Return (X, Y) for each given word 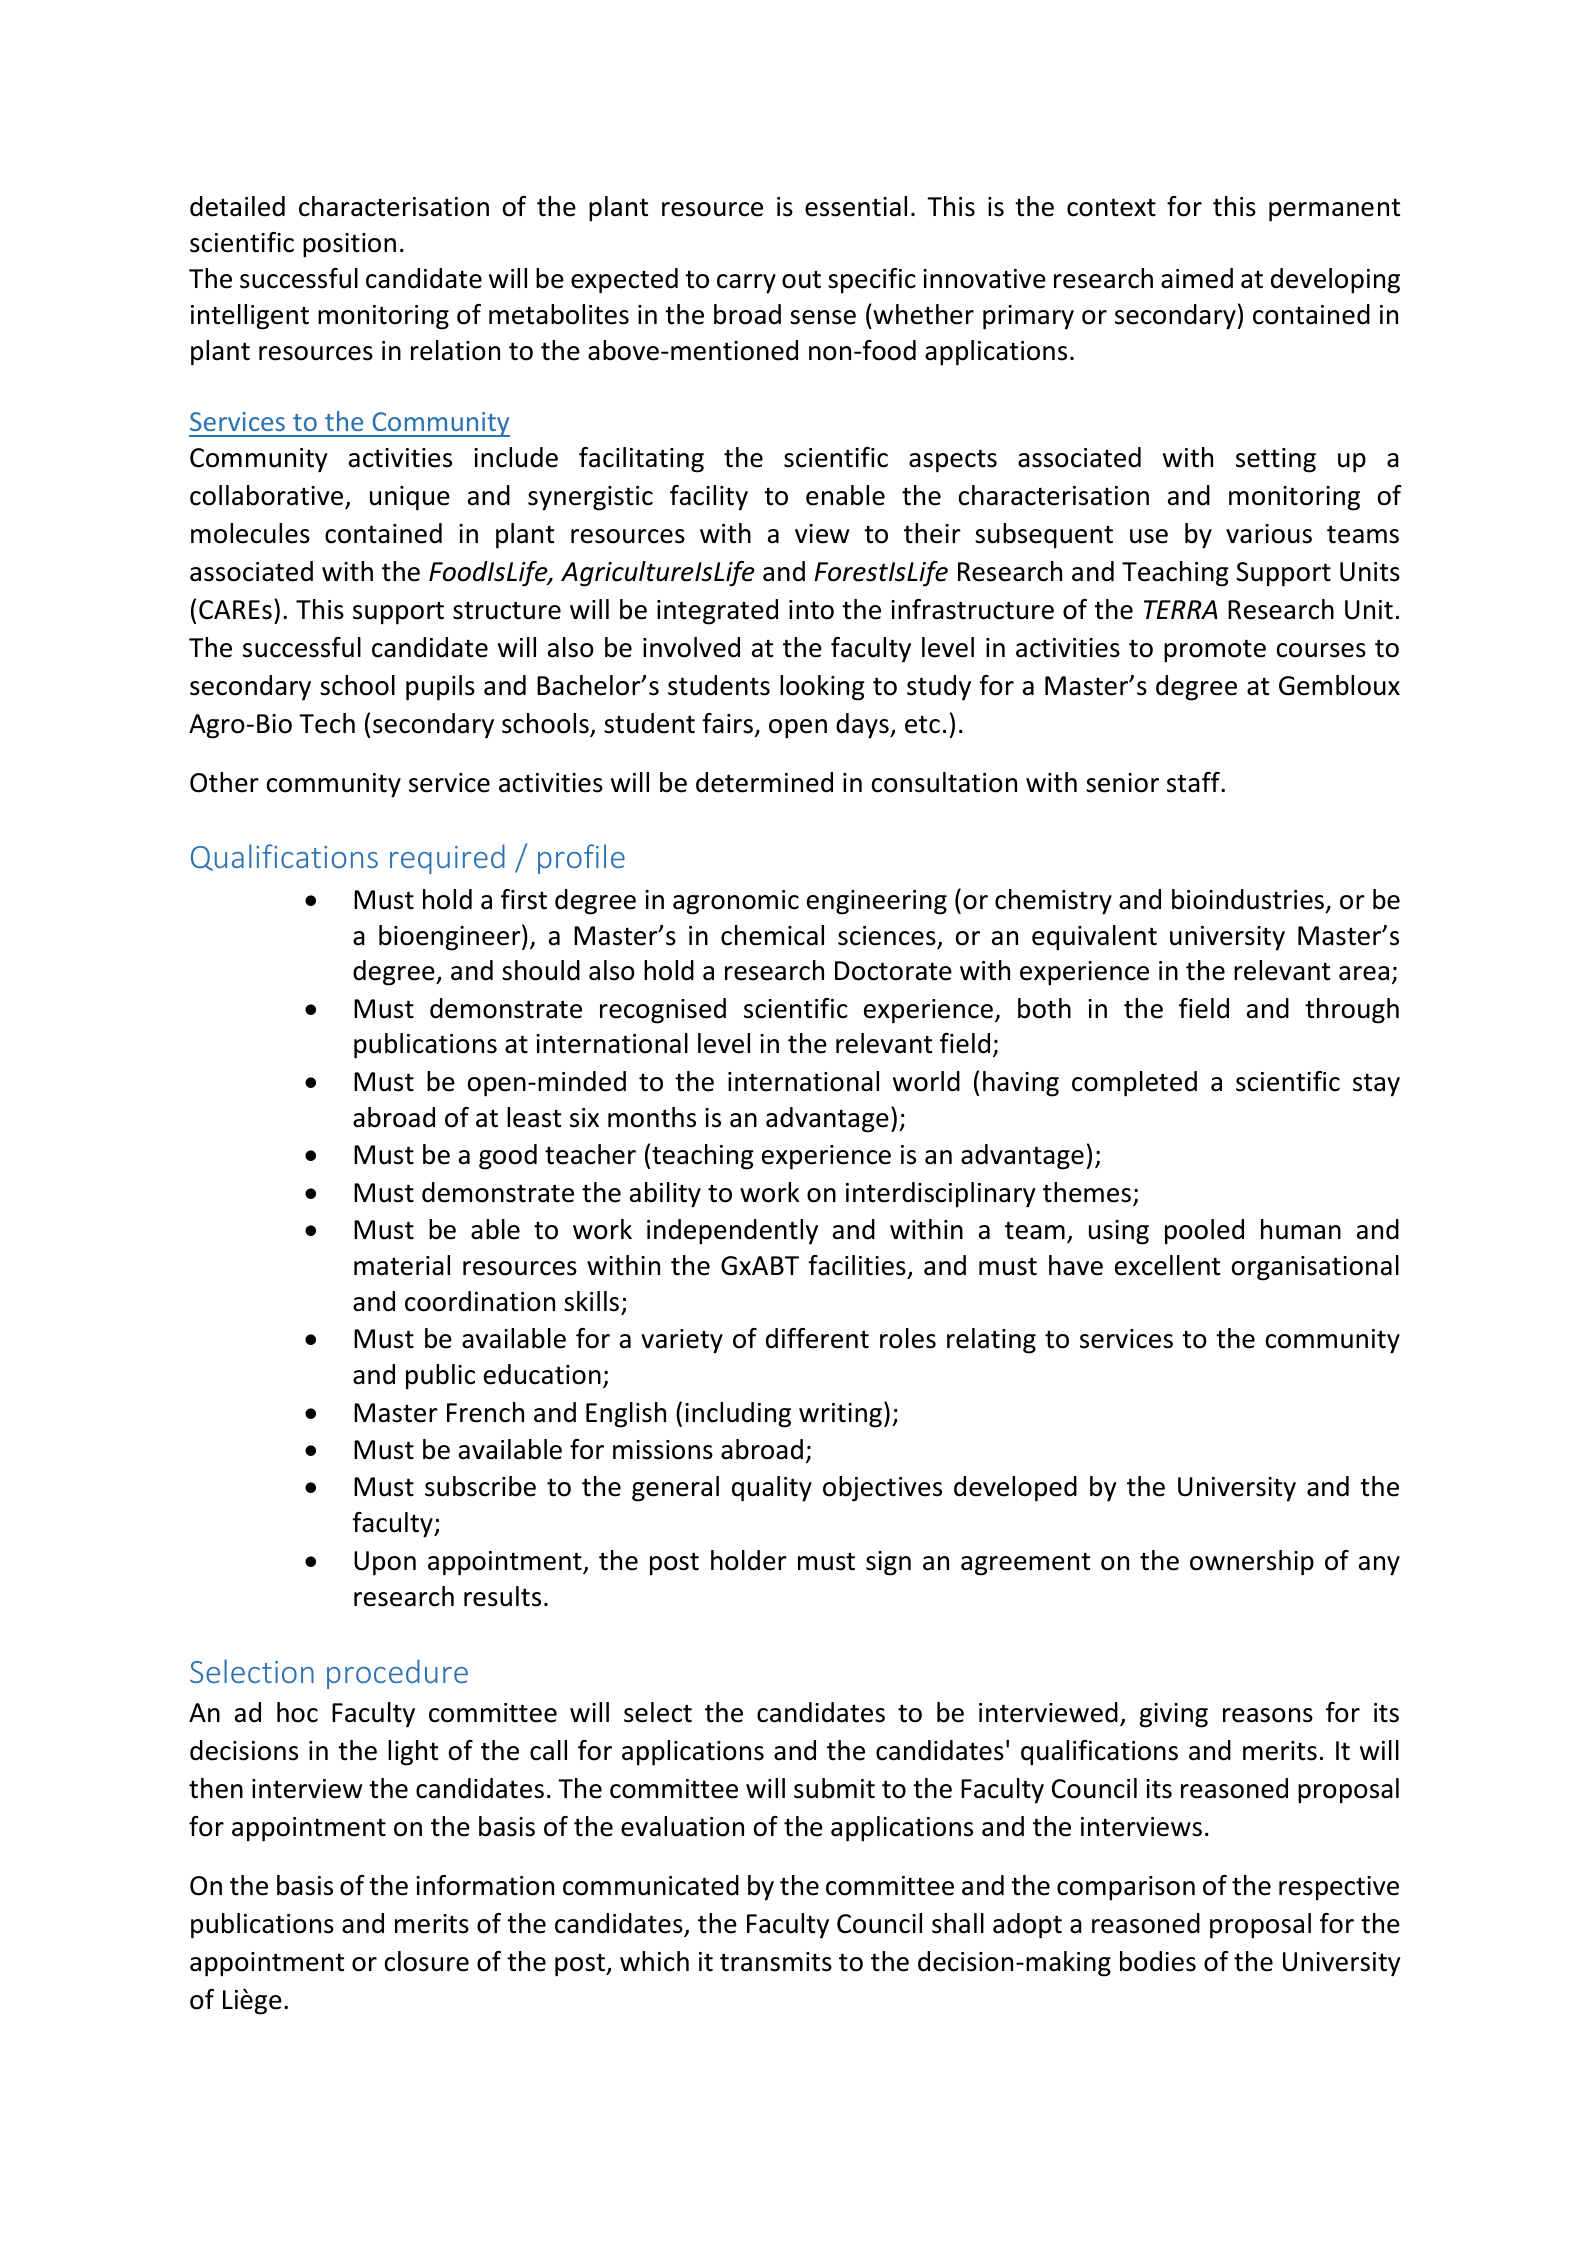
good (508, 1157)
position (349, 245)
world (926, 1081)
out (801, 279)
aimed (1197, 278)
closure (427, 1961)
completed (1134, 1084)
